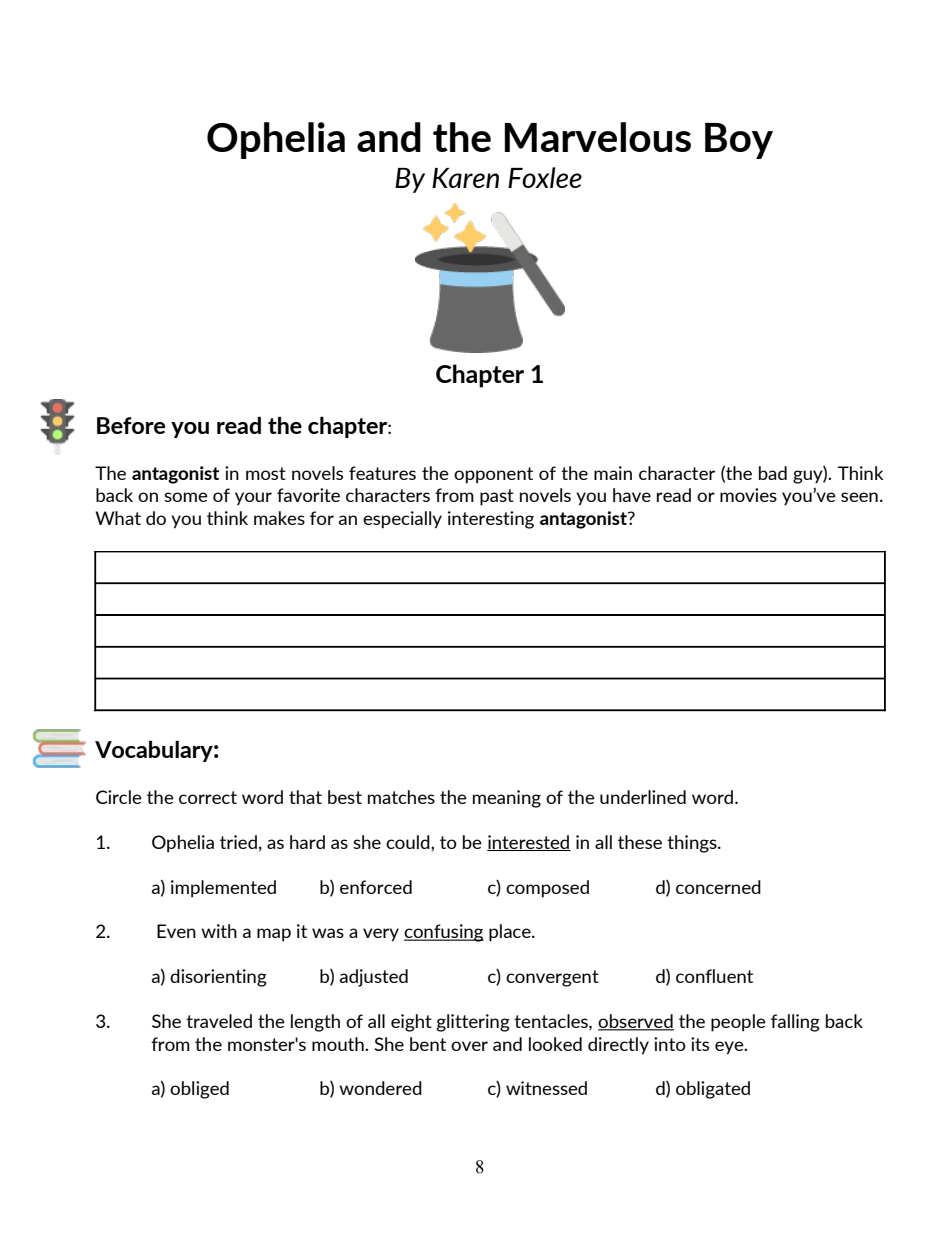  I want to click on Boy, so click(739, 141).
